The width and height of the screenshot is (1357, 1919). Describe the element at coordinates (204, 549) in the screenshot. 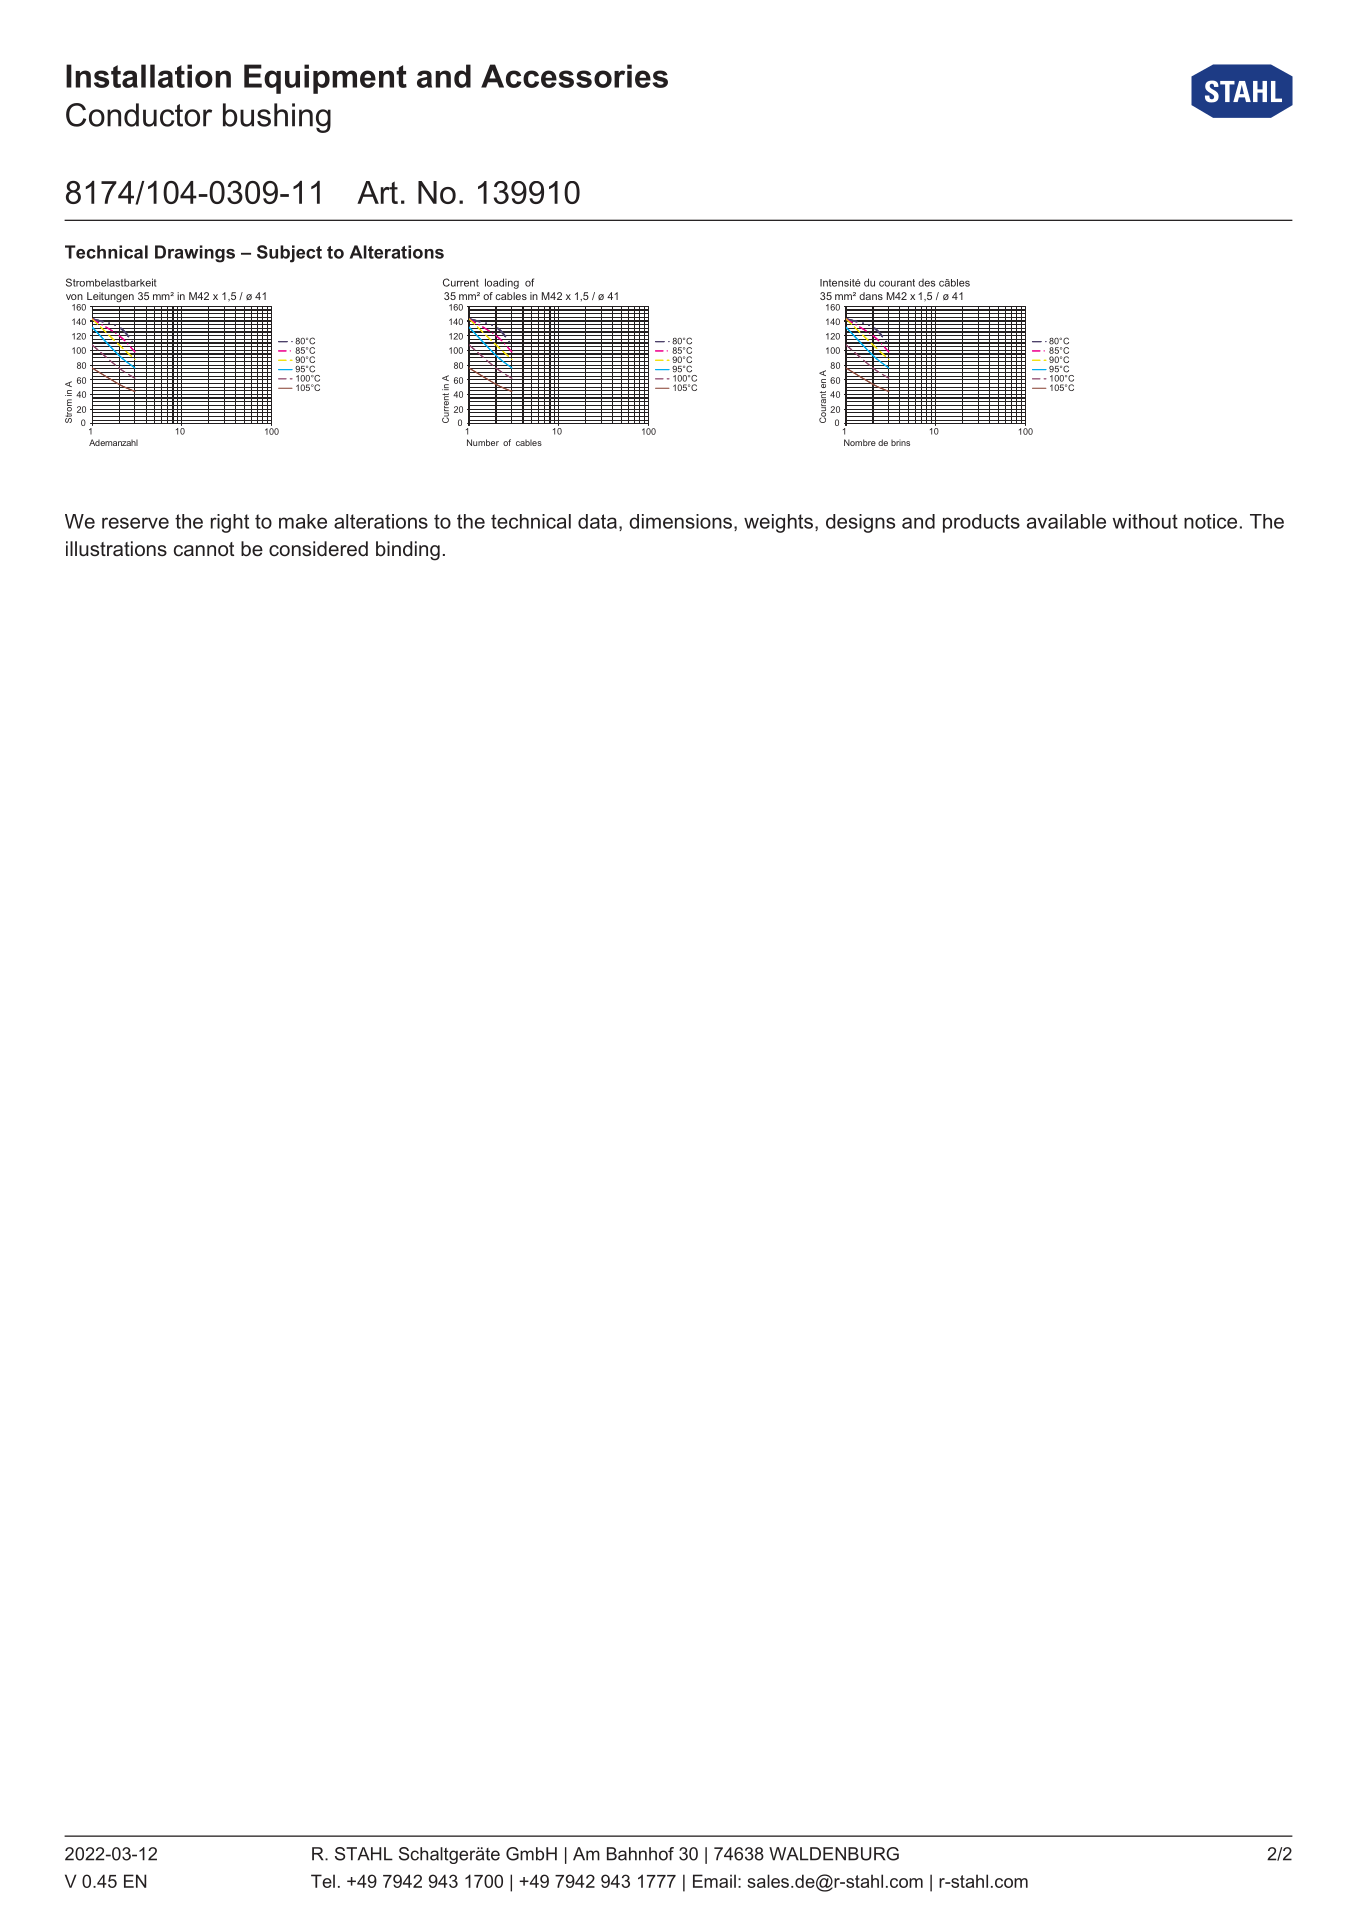

I see `cannot` at that location.
